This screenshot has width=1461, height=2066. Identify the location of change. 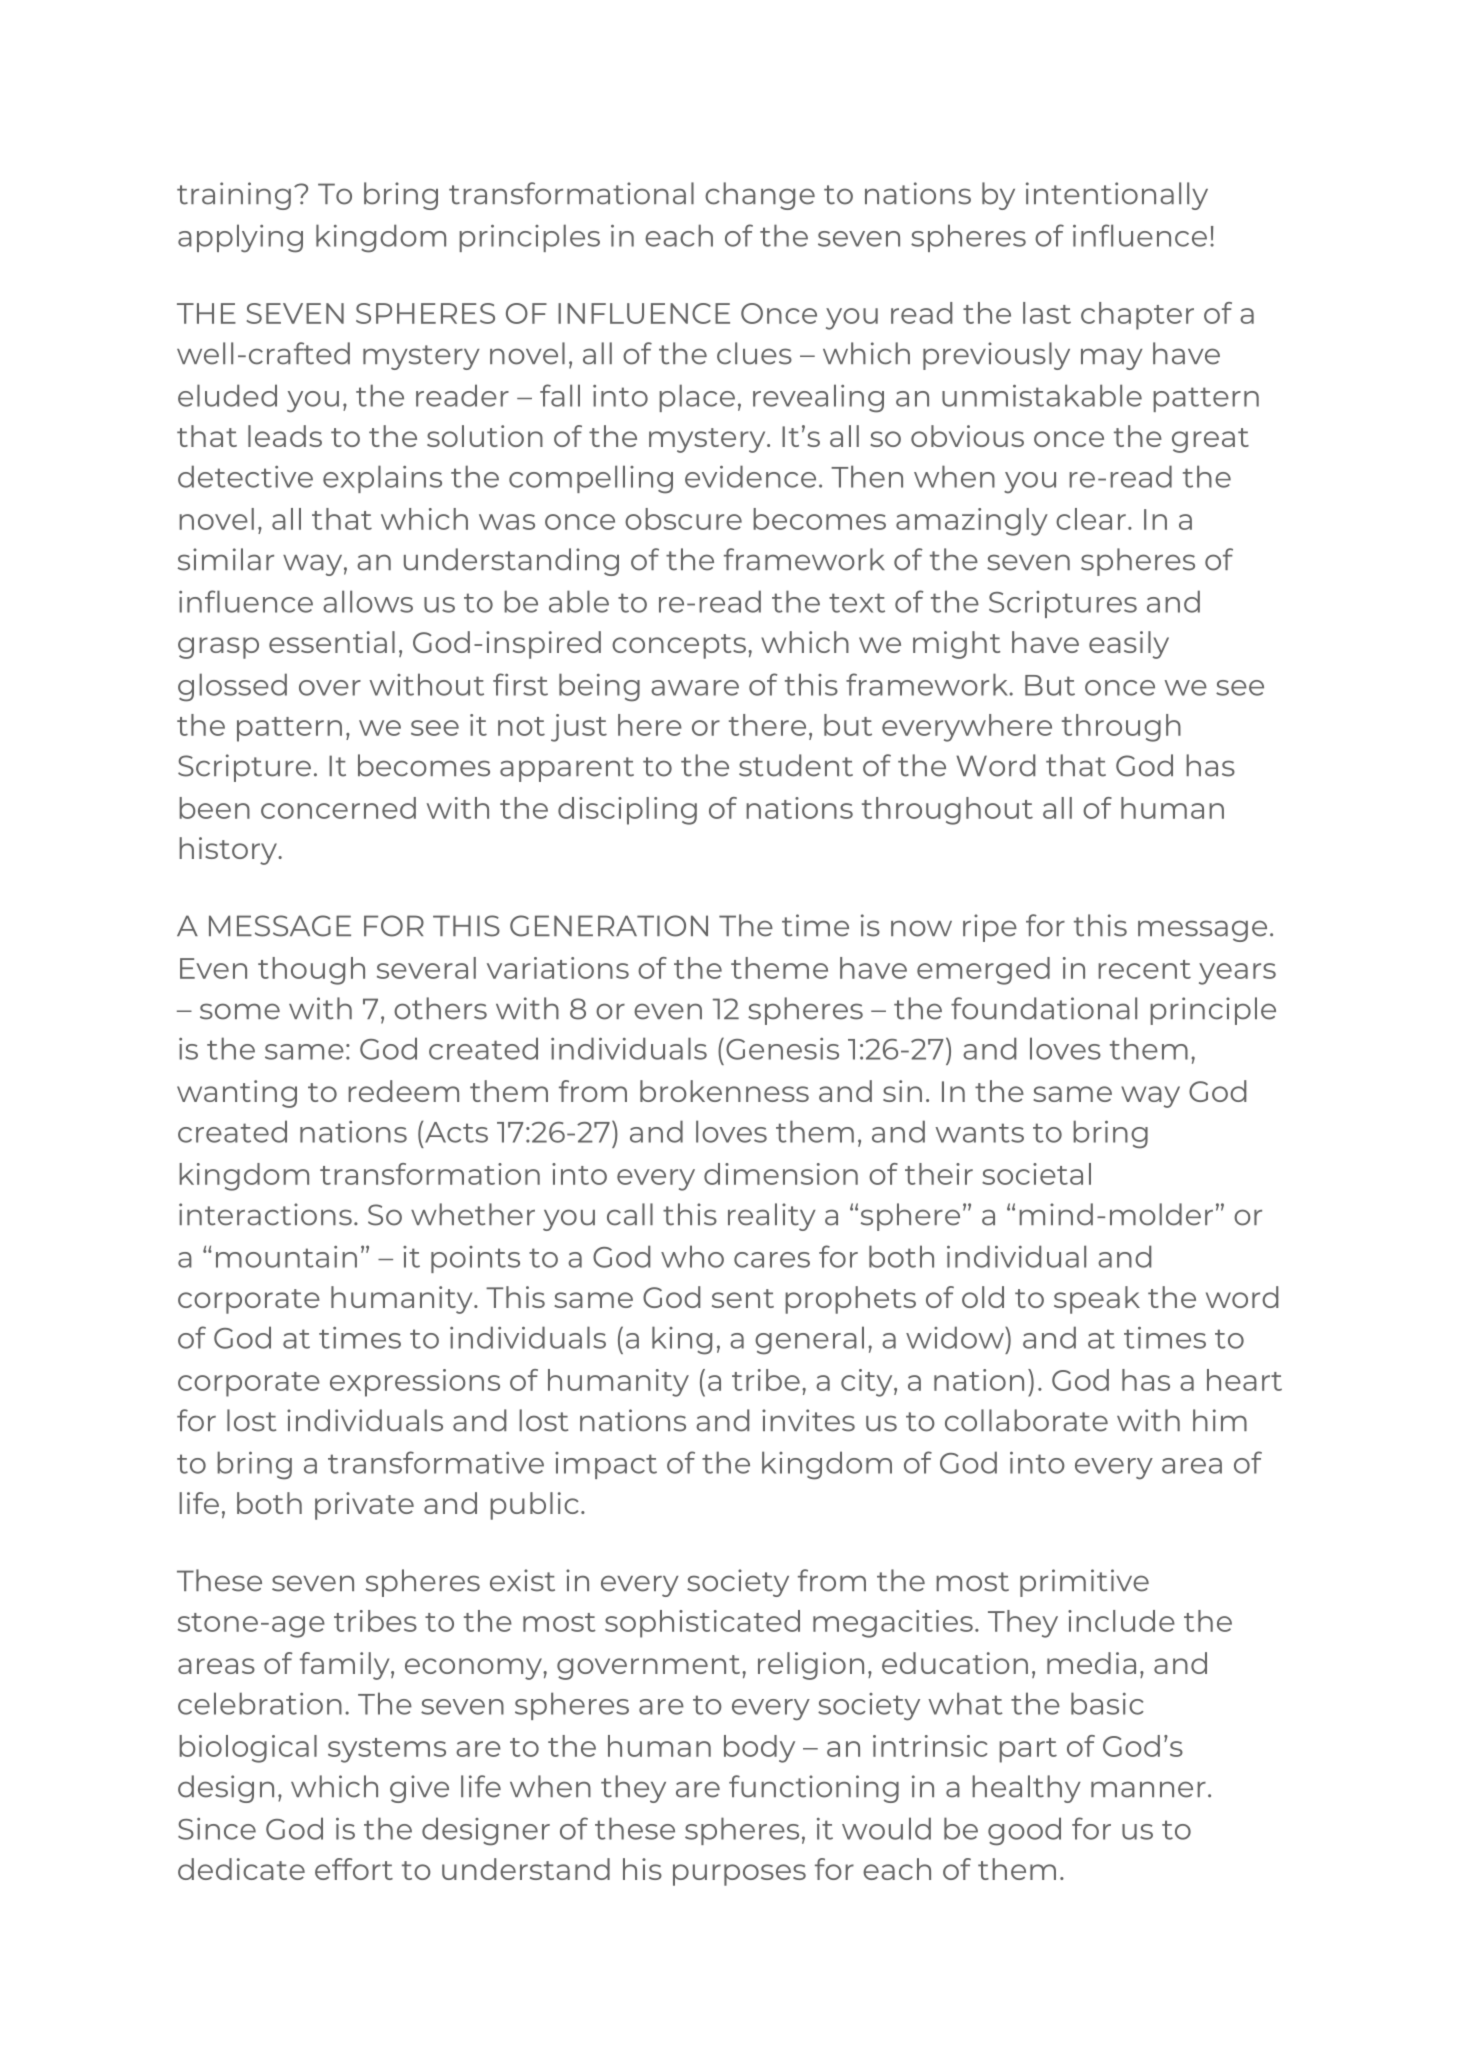
(760, 196).
